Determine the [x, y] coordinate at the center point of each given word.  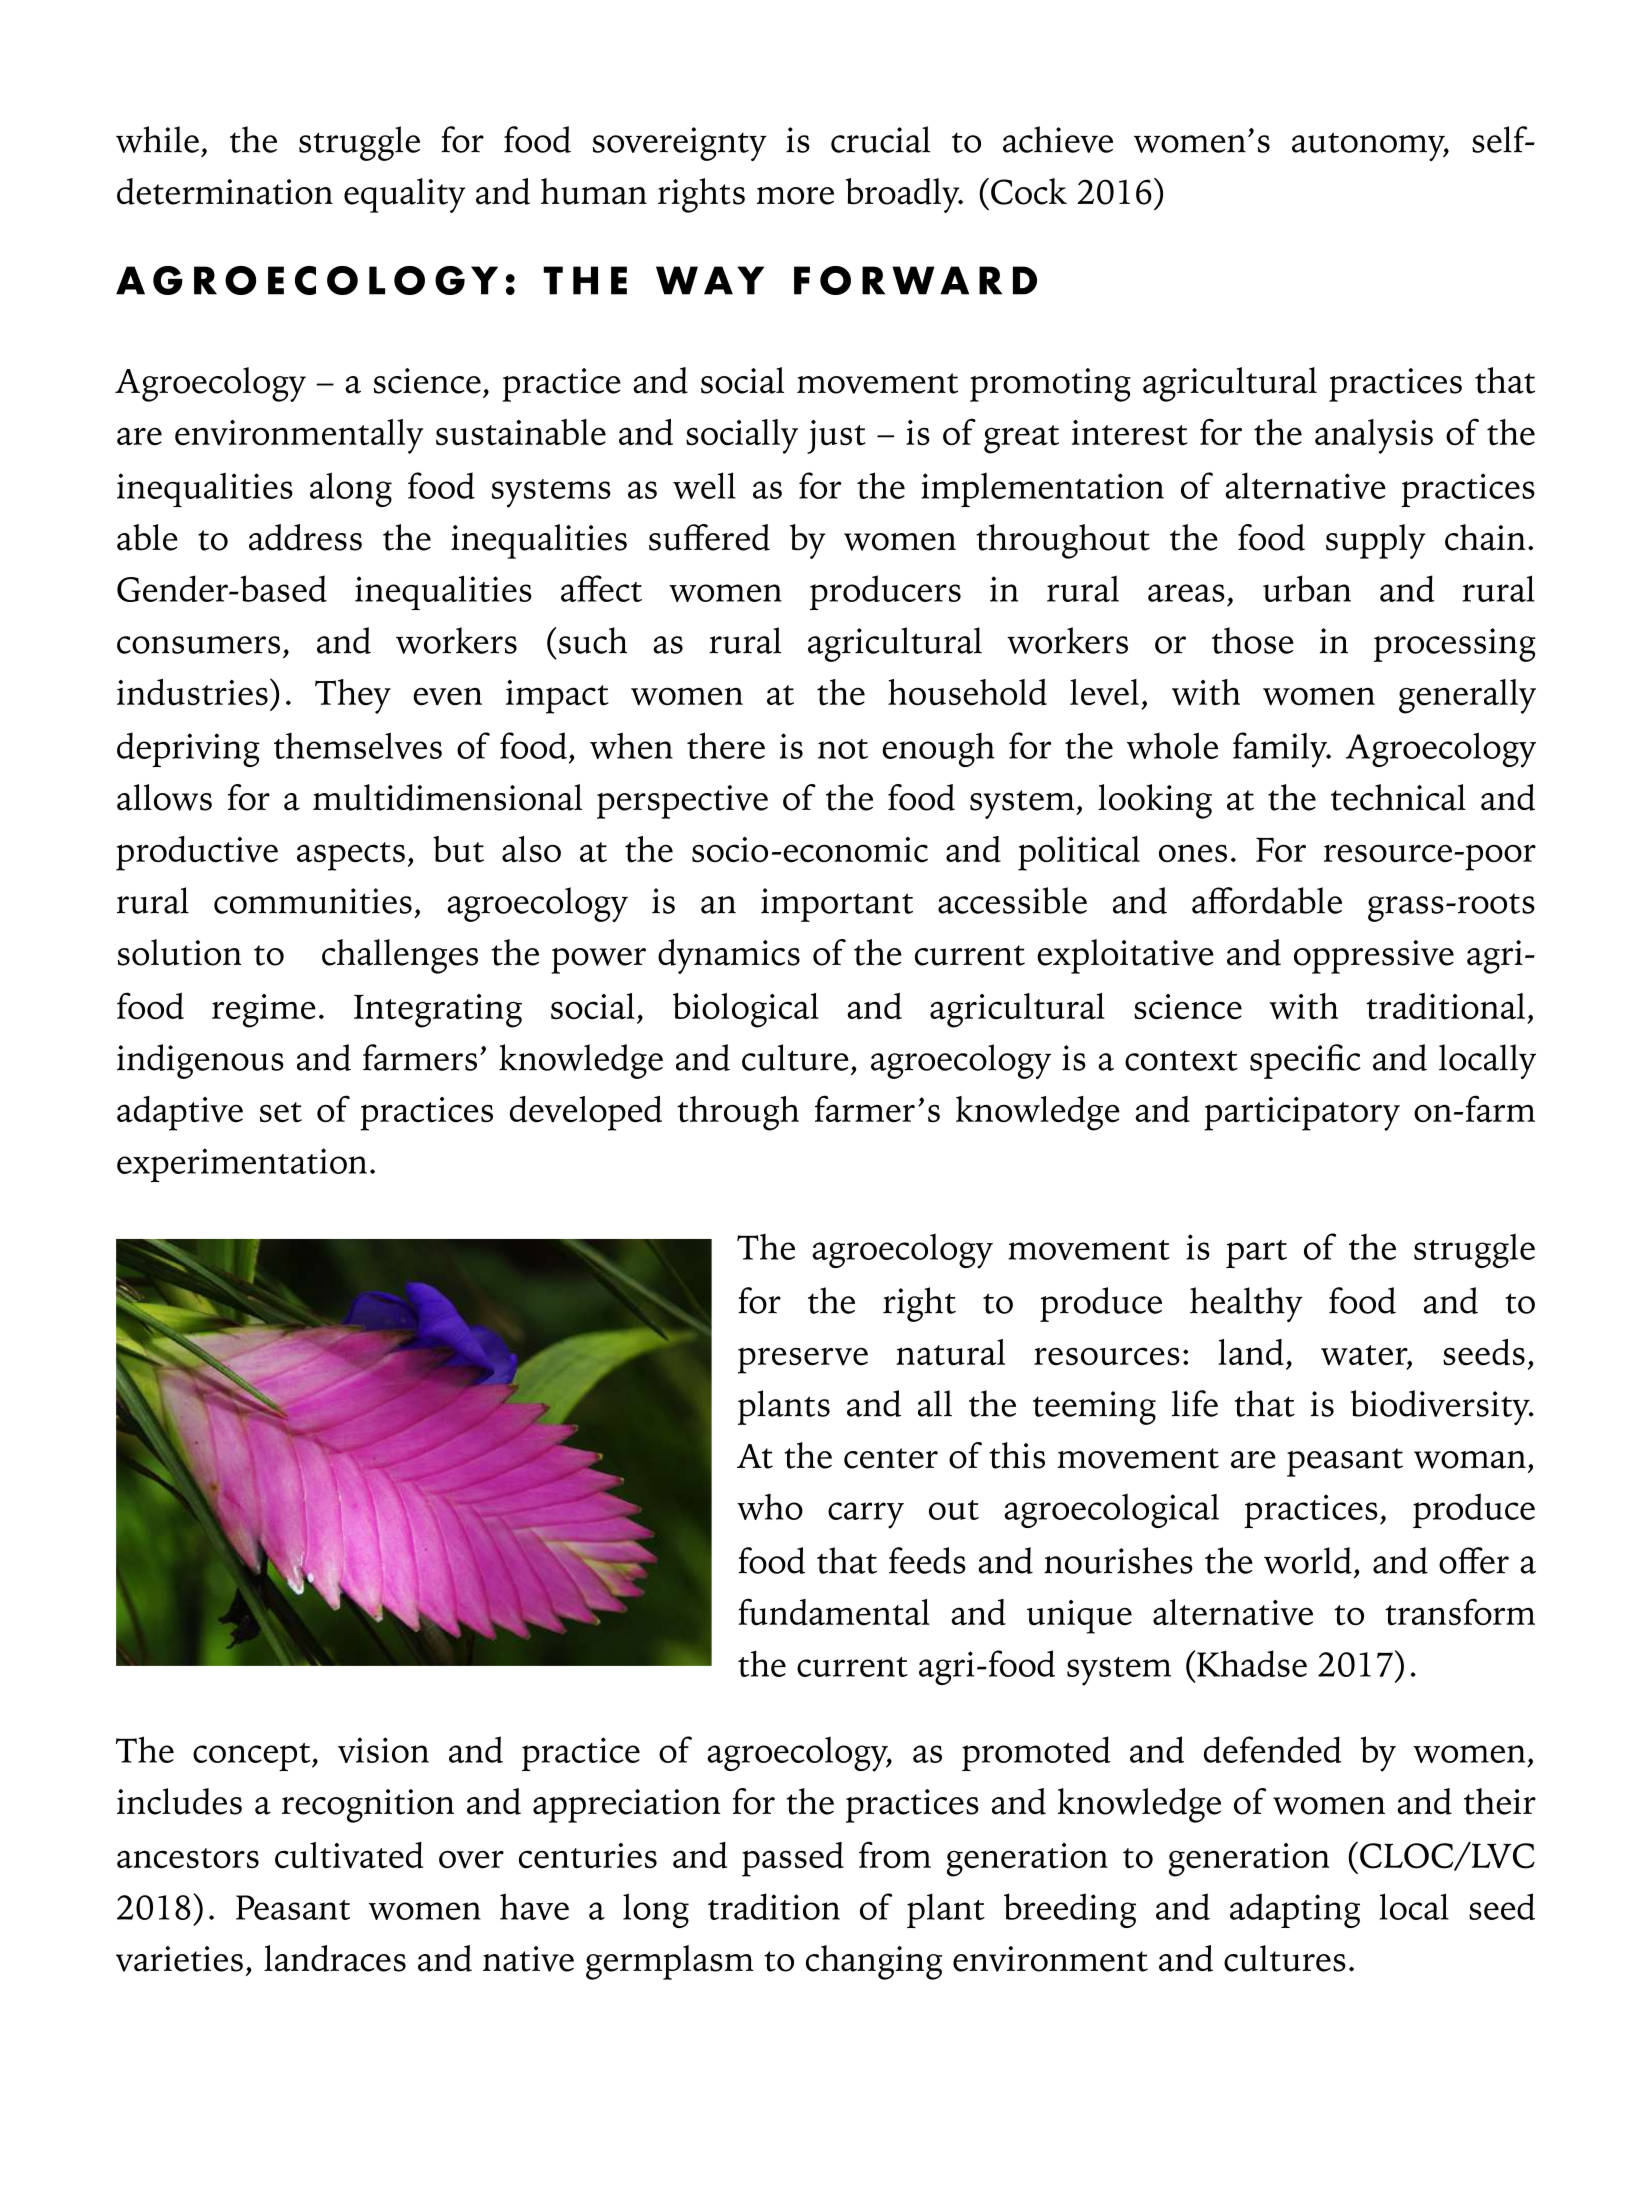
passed [793, 1859]
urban [1307, 588]
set [281, 1112]
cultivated [349, 1855]
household [967, 692]
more [795, 196]
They [353, 696]
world [1308, 1560]
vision [383, 1750]
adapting [1295, 1910]
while [157, 139]
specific [1305, 1061]
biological [746, 1010]
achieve [1058, 139]
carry [866, 1515]
